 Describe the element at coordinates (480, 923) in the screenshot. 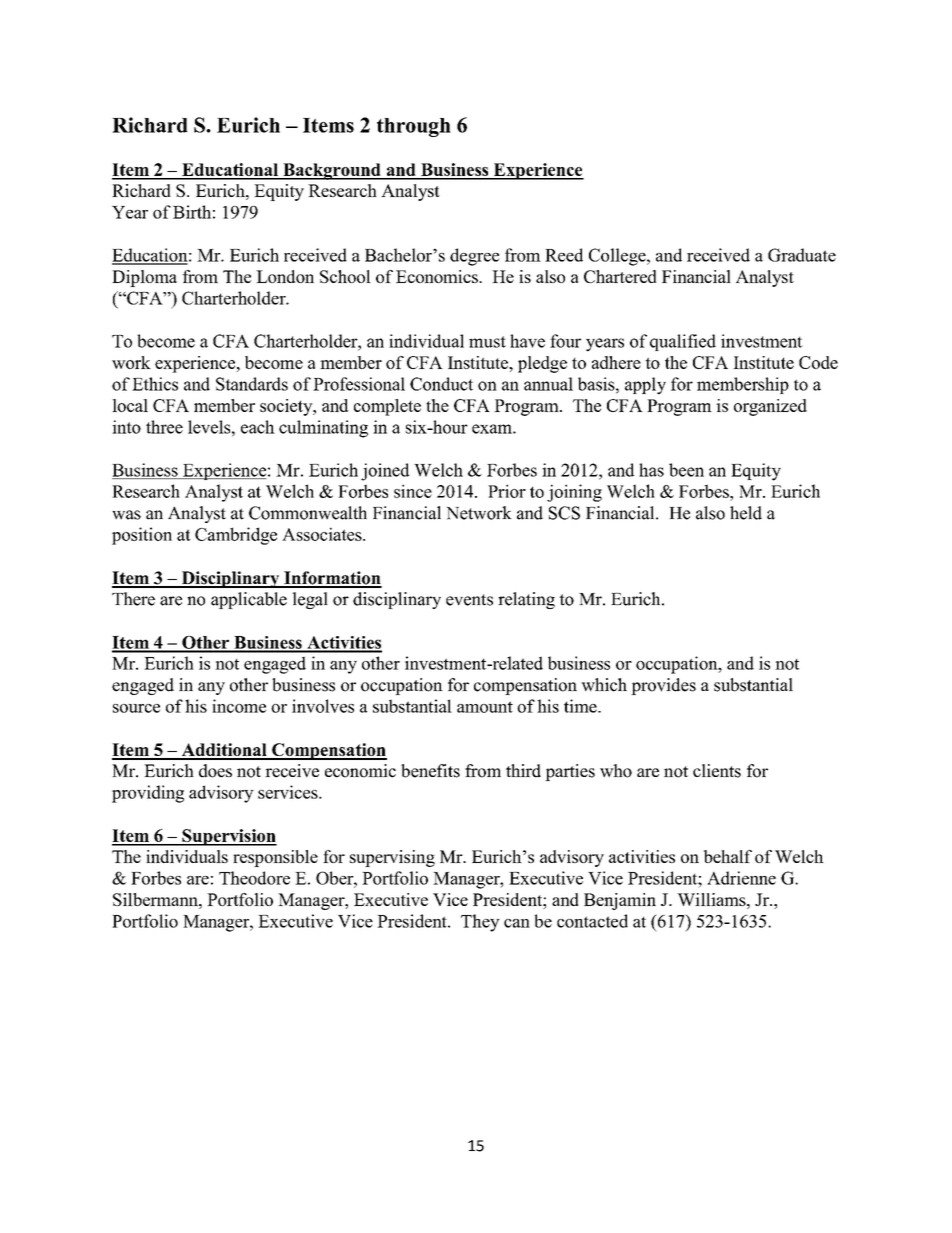

I see `They` at that location.
